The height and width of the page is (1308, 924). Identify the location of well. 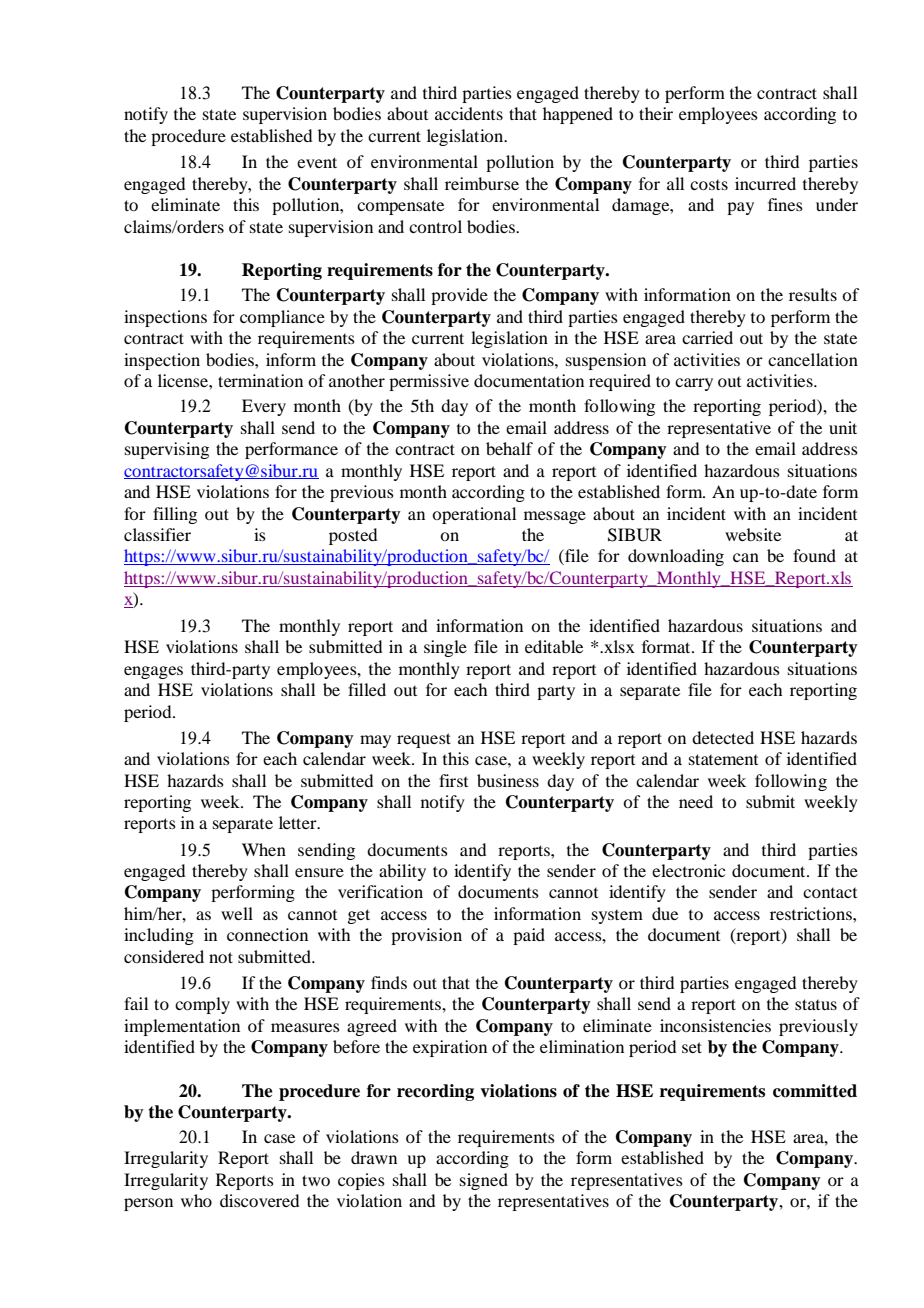
(237, 913).
